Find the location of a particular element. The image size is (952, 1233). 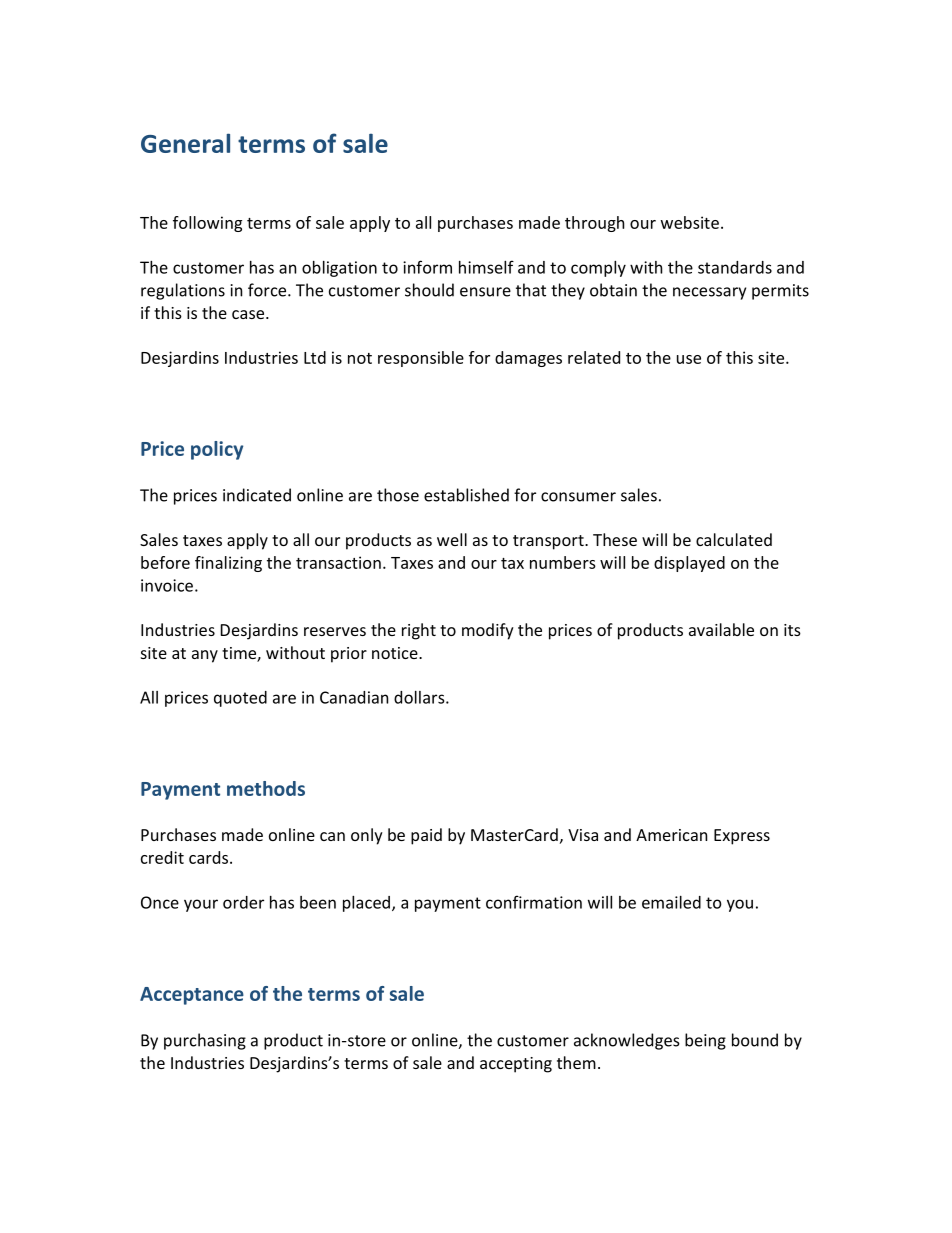

available is located at coordinates (721, 629).
